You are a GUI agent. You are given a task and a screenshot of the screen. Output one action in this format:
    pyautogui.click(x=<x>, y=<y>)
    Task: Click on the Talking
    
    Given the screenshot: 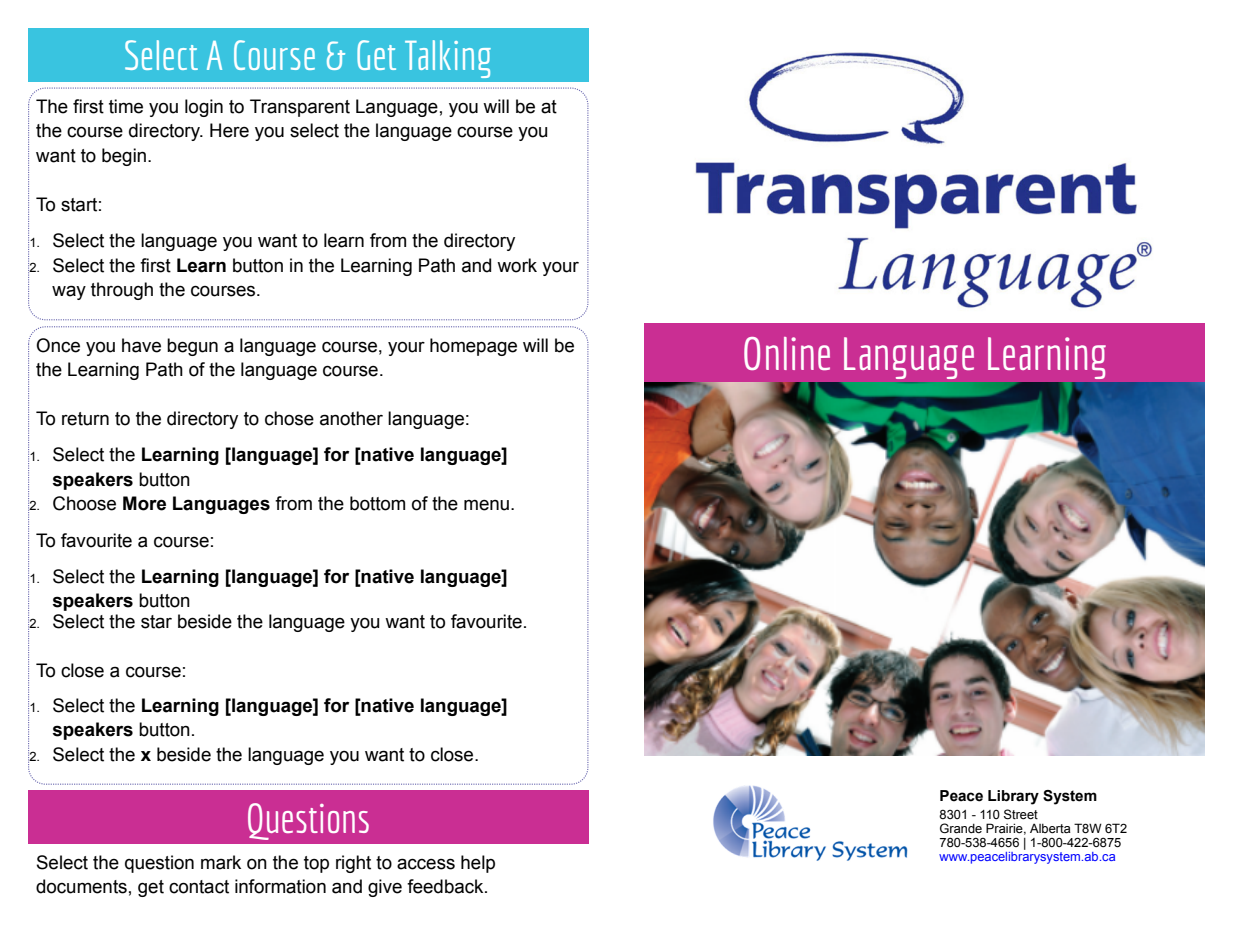 What is the action you would take?
    pyautogui.click(x=448, y=59)
